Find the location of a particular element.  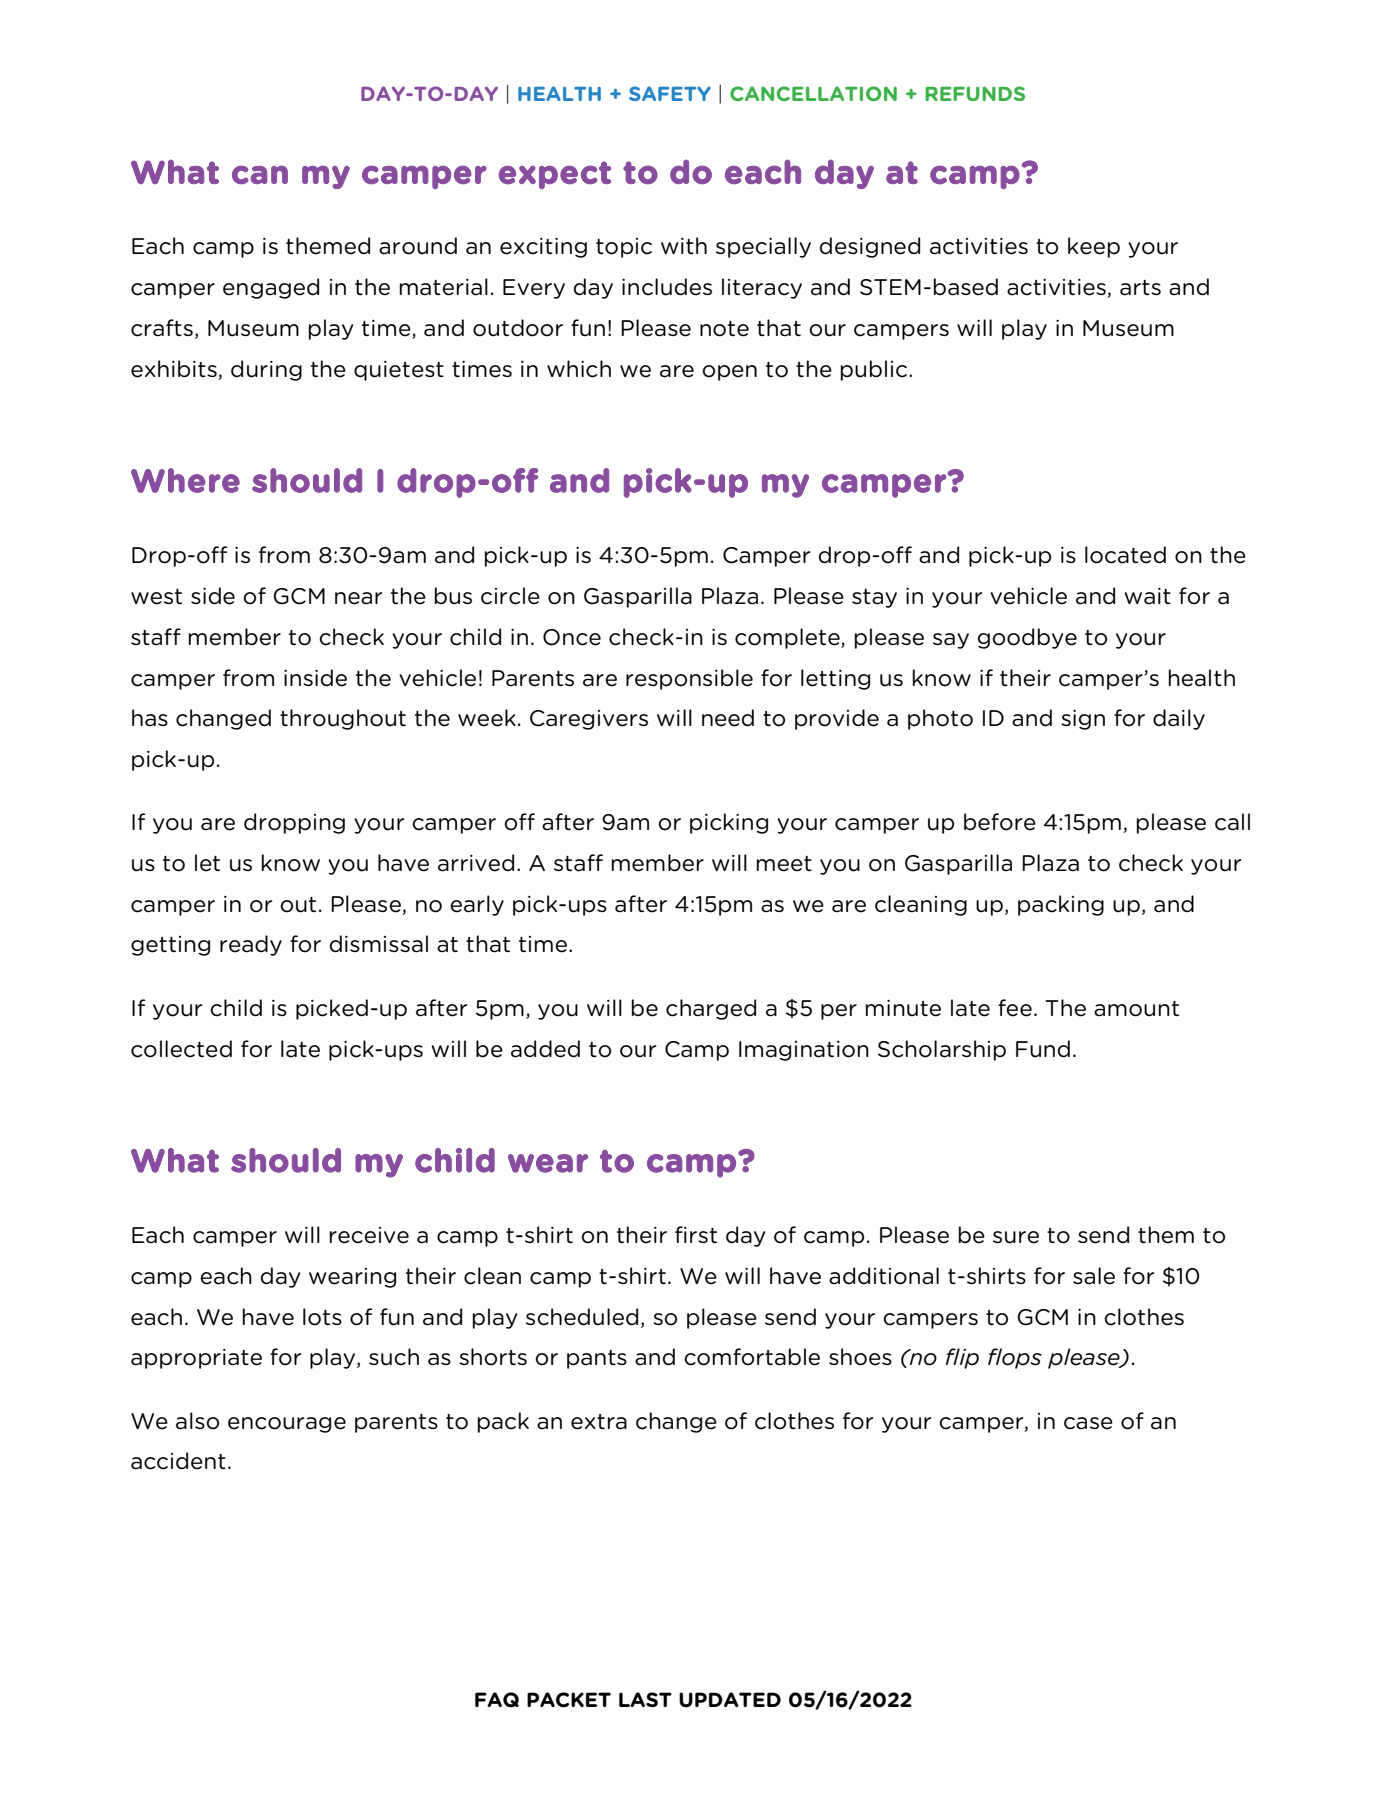

keep is located at coordinates (1094, 247).
